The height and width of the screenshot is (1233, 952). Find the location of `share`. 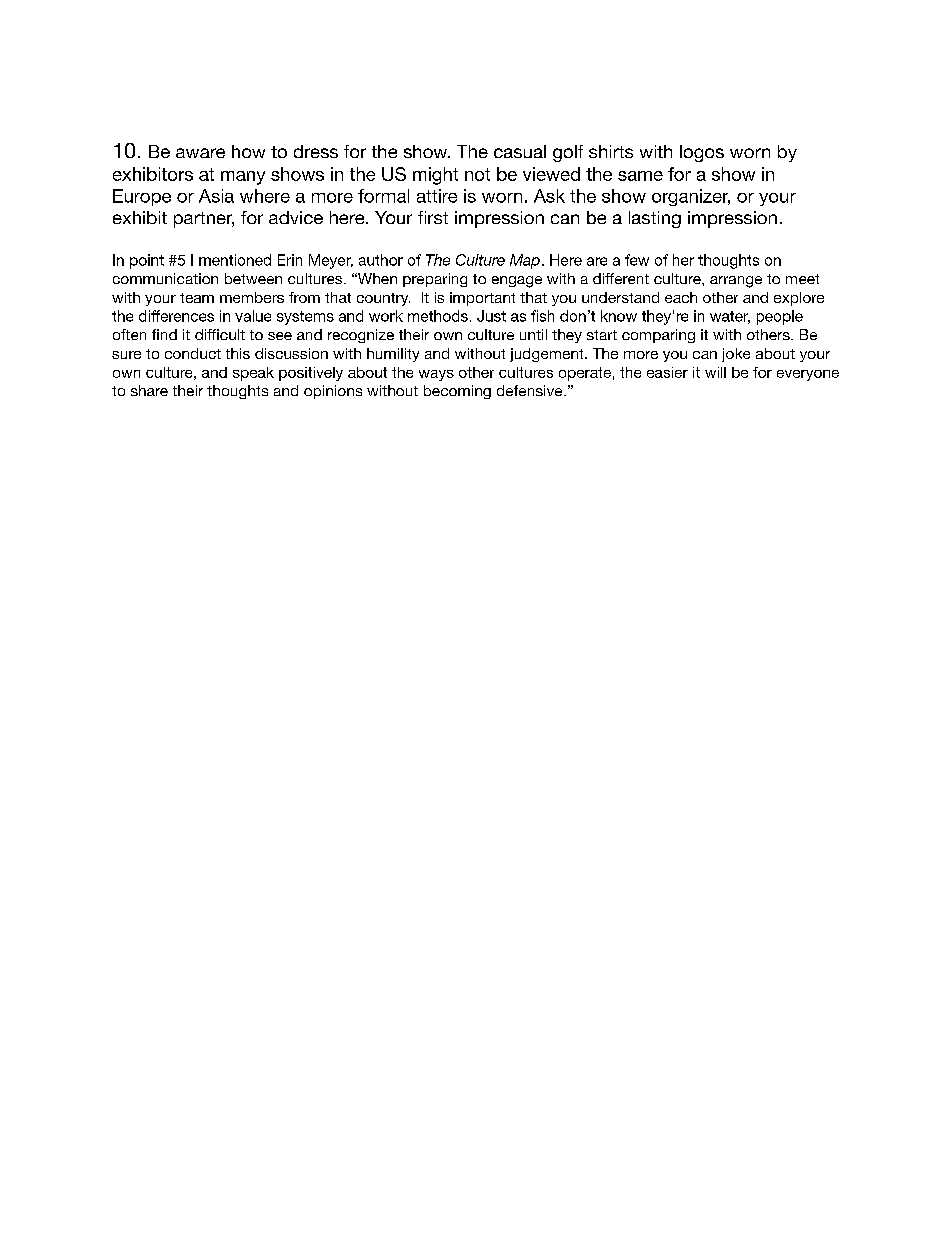

share is located at coordinates (149, 390).
